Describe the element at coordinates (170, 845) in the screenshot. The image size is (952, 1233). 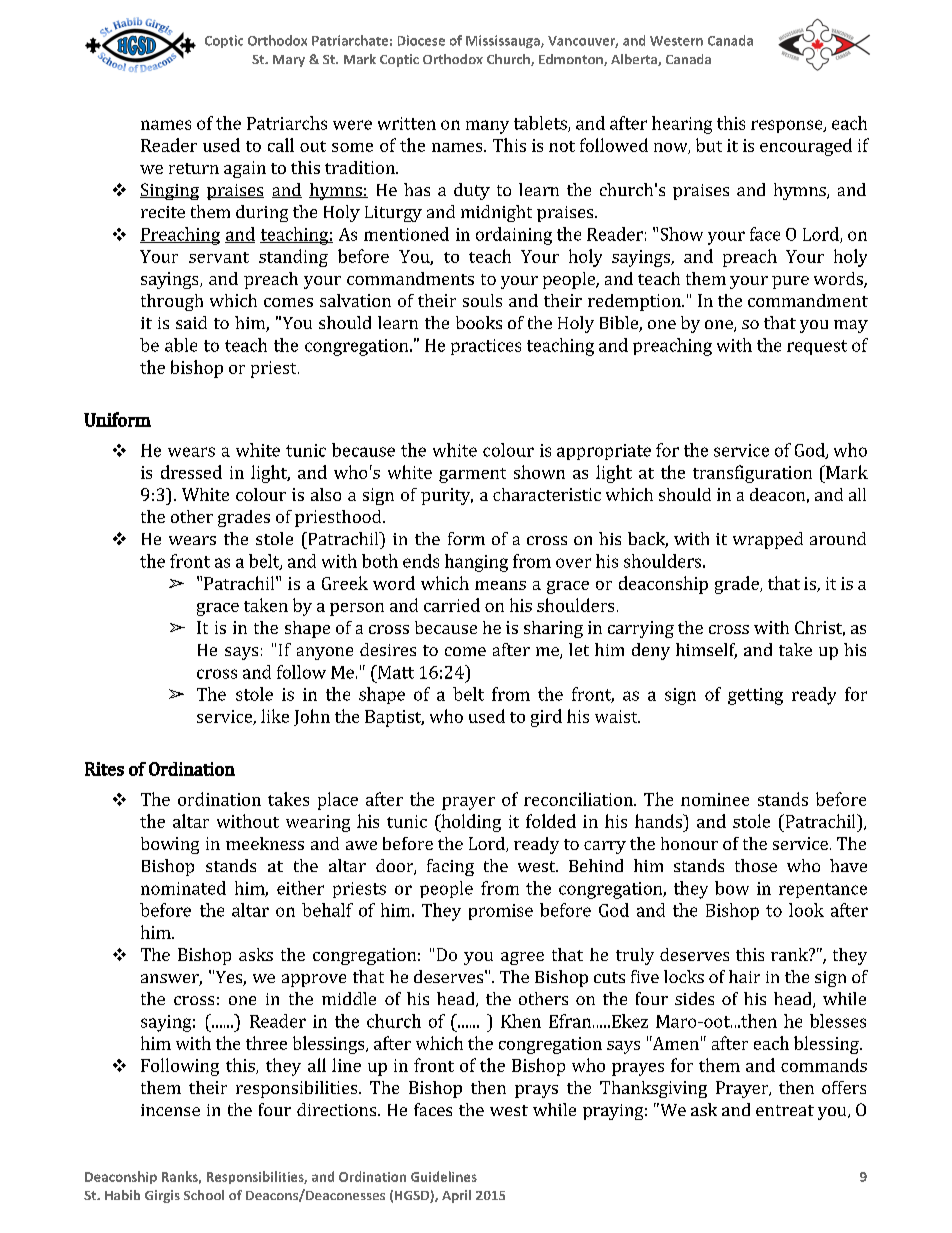
I see `bowing` at that location.
